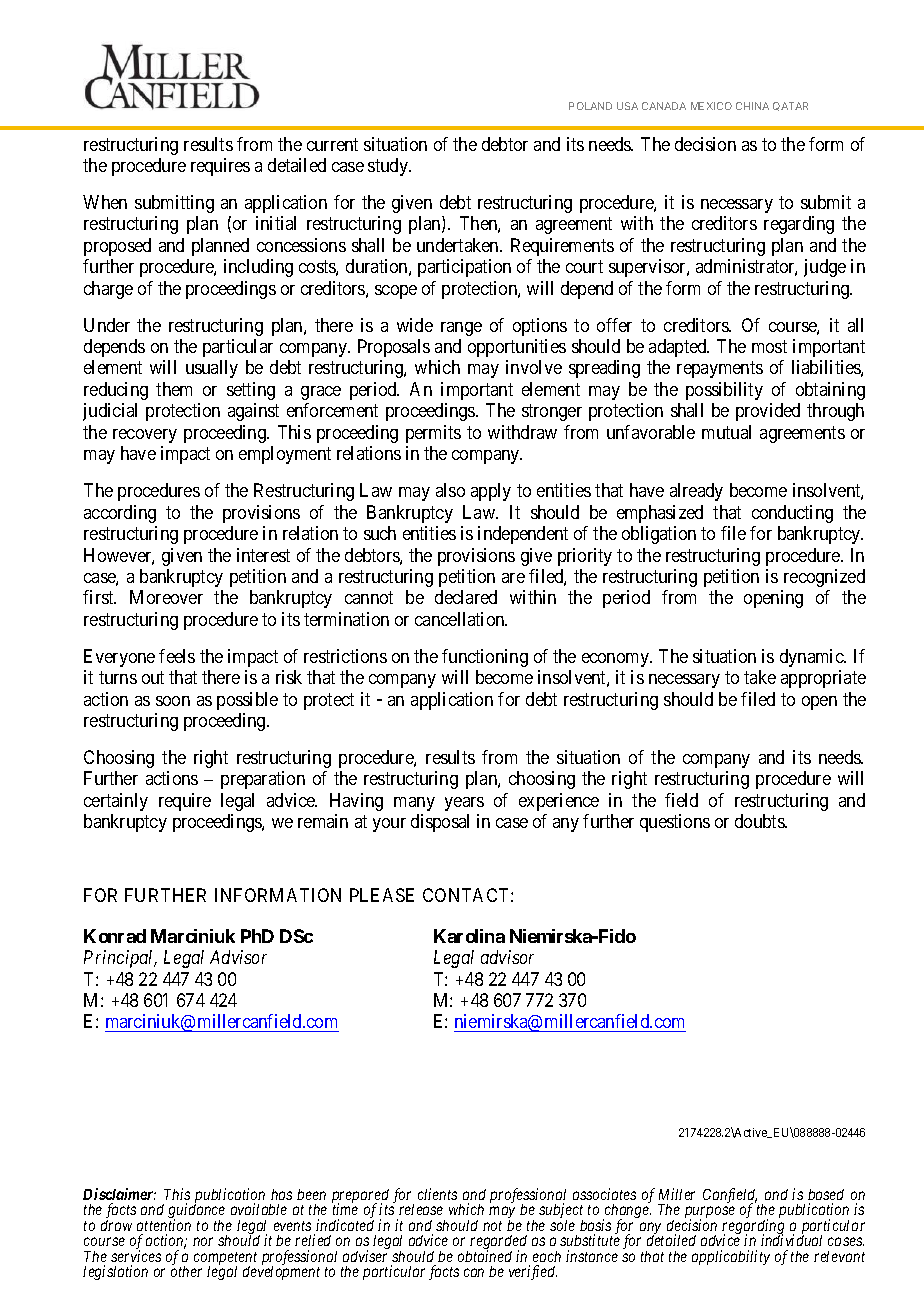 This document has height=1307, width=924. What do you see at coordinates (173, 701) in the document?
I see `soon` at bounding box center [173, 701].
